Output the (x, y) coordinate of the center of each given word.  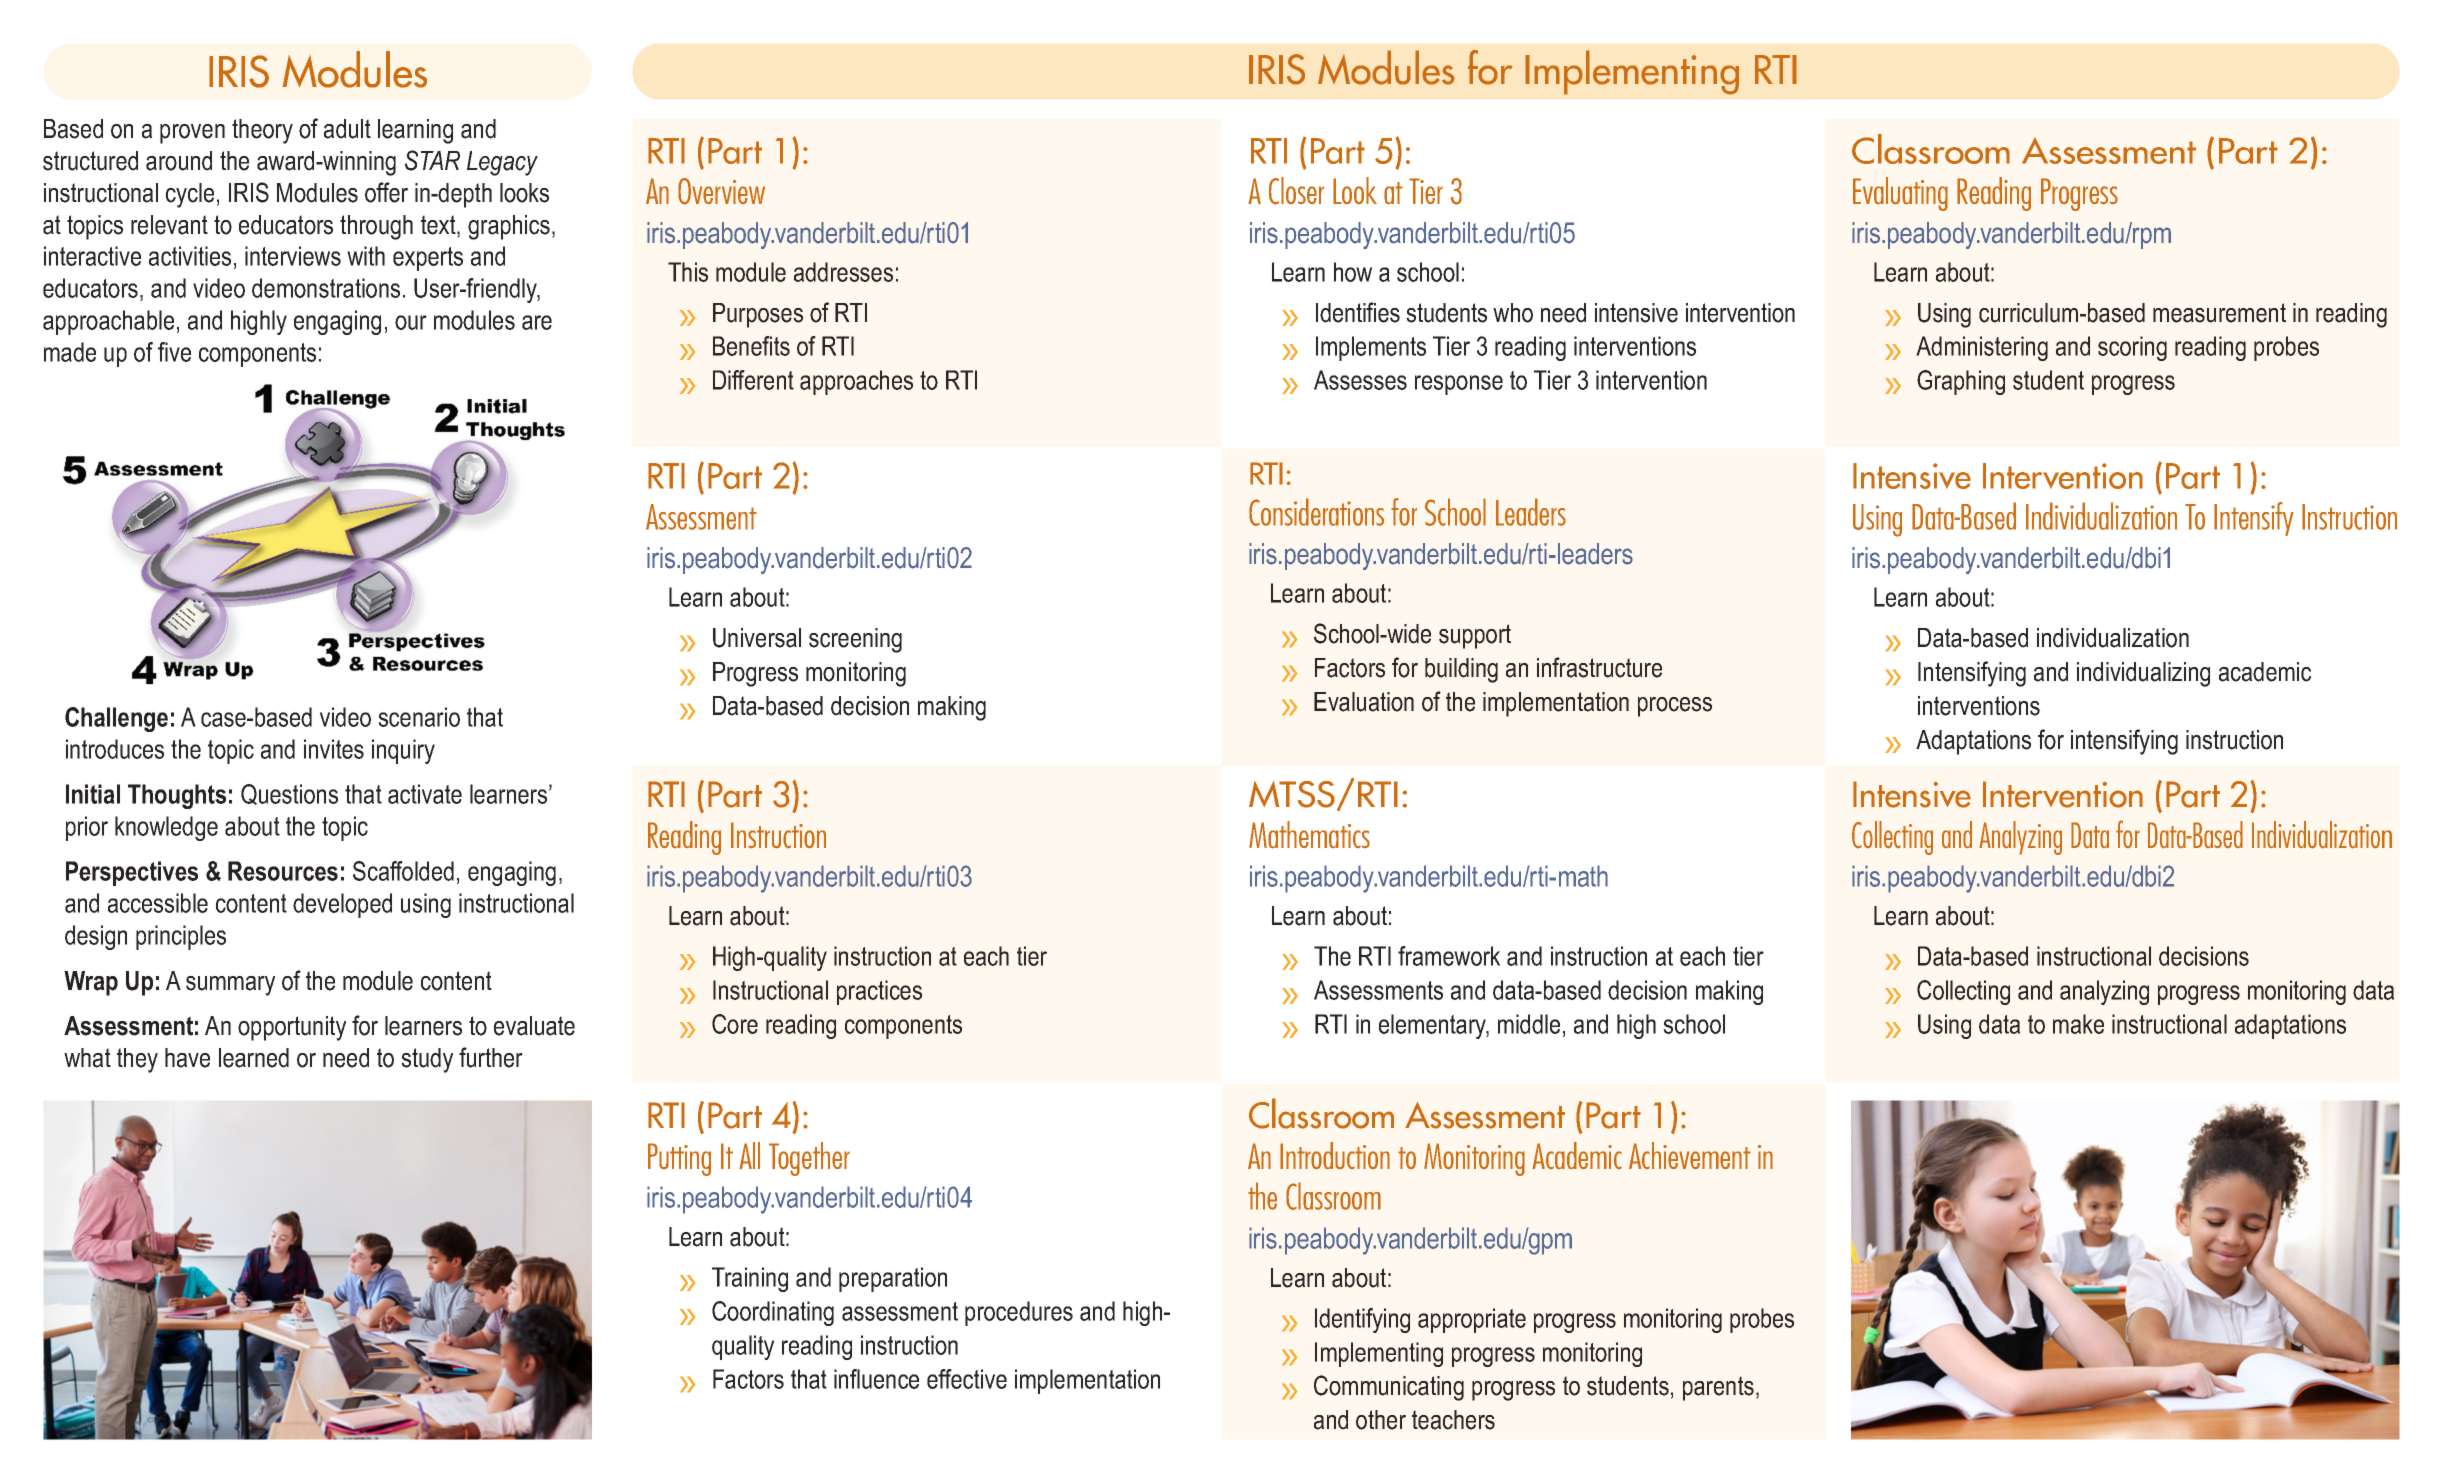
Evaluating (1900, 194)
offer (386, 192)
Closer (1296, 191)
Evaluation (1364, 702)
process (1675, 707)
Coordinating (773, 1313)
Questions (289, 794)
